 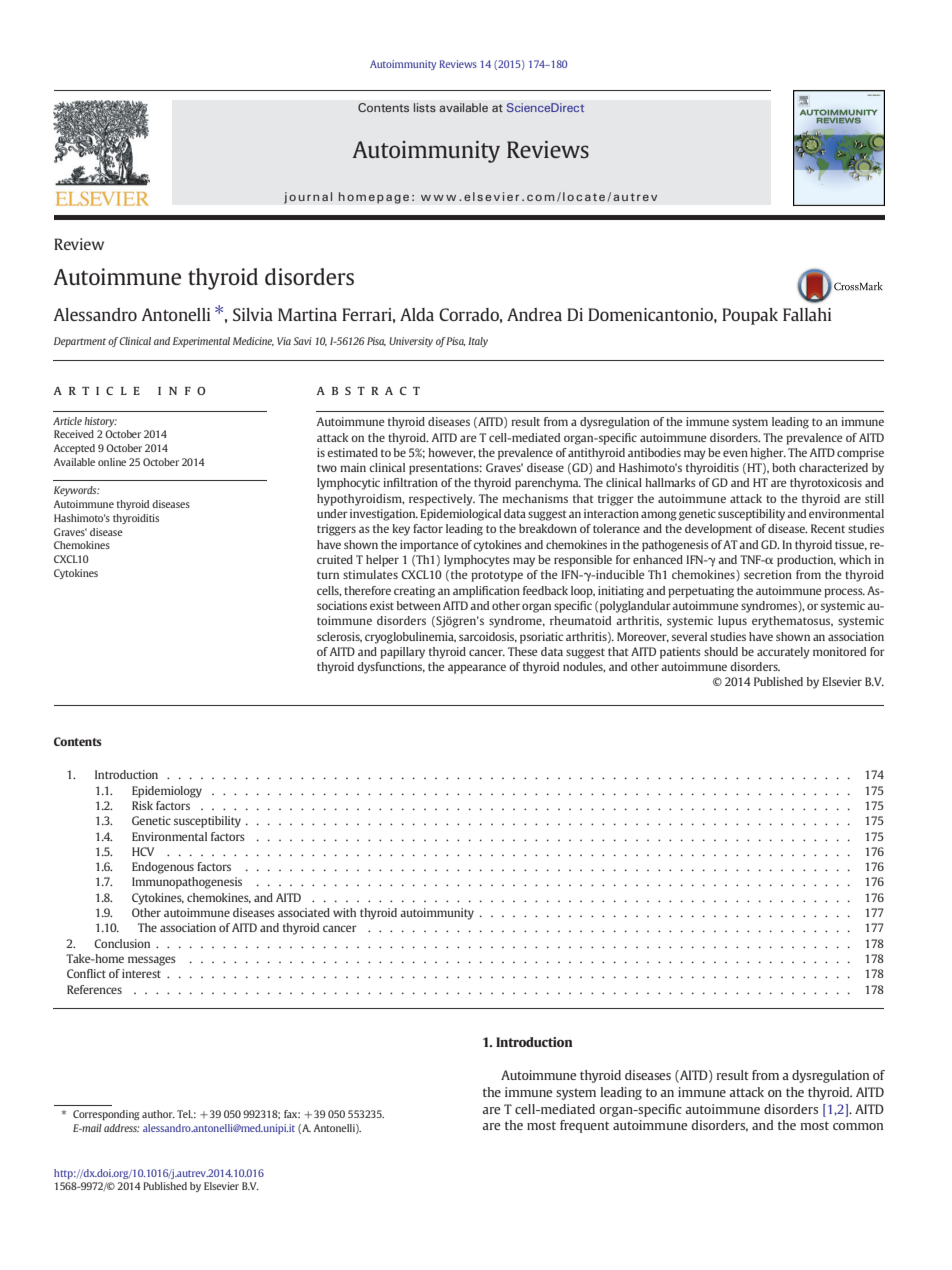 What do you see at coordinates (308, 198) in the page?
I see `journal` at bounding box center [308, 198].
